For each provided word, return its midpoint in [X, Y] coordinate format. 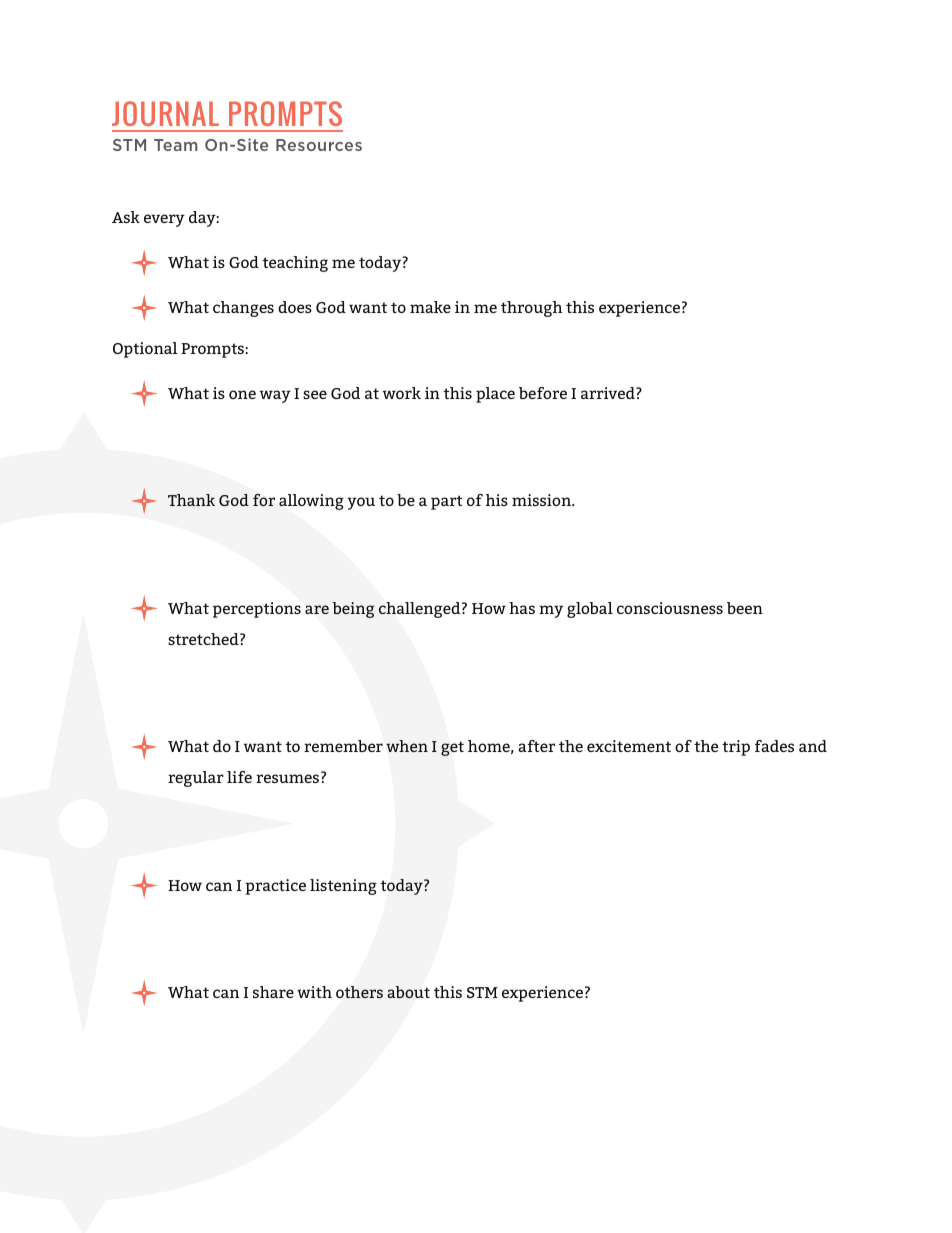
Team [175, 145]
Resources [319, 145]
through [531, 309]
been [745, 608]
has [522, 608]
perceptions [257, 610]
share [273, 992]
